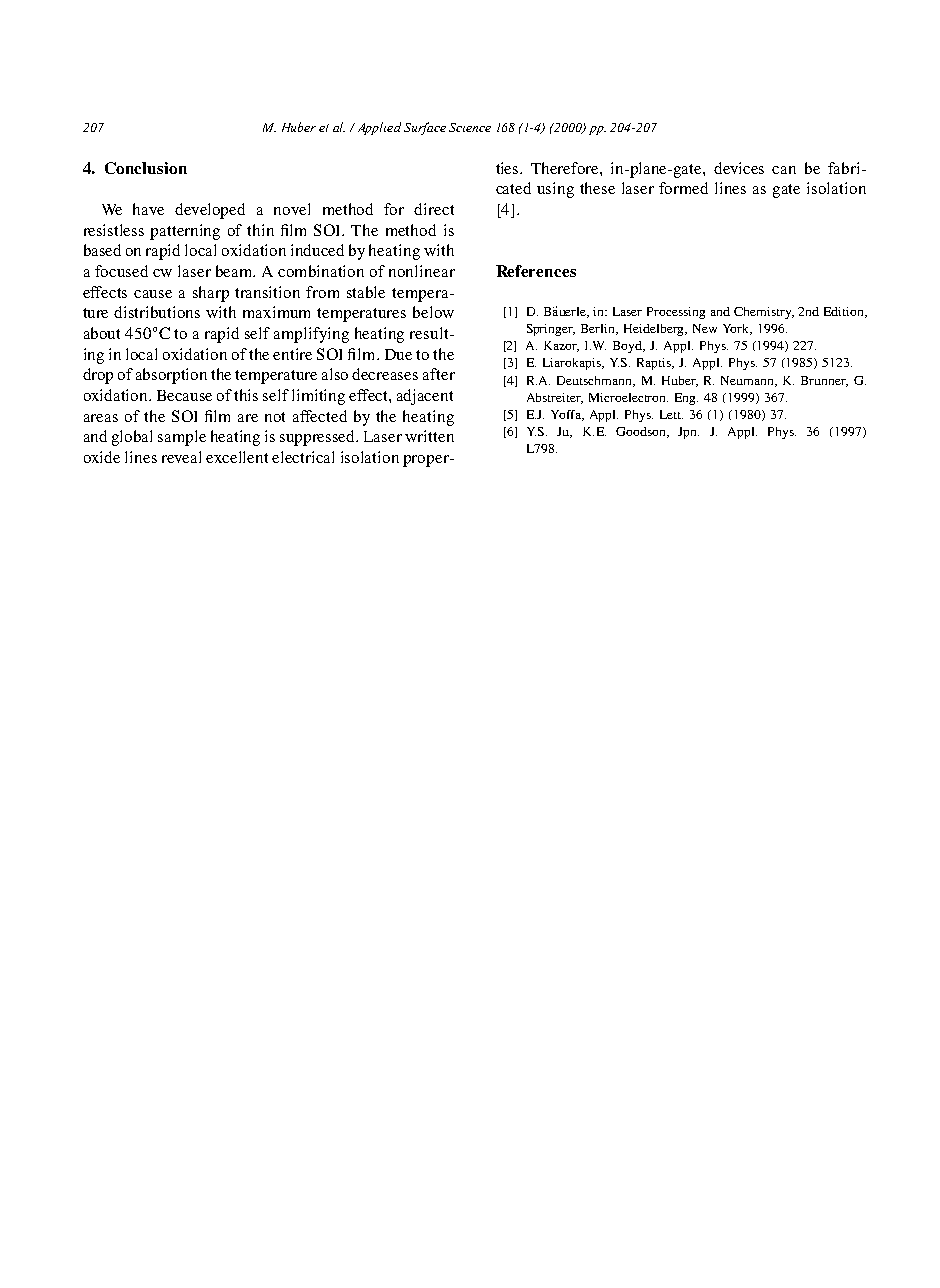 The width and height of the document is (940, 1288). What do you see at coordinates (146, 168) in the document?
I see `Conclusion` at bounding box center [146, 168].
